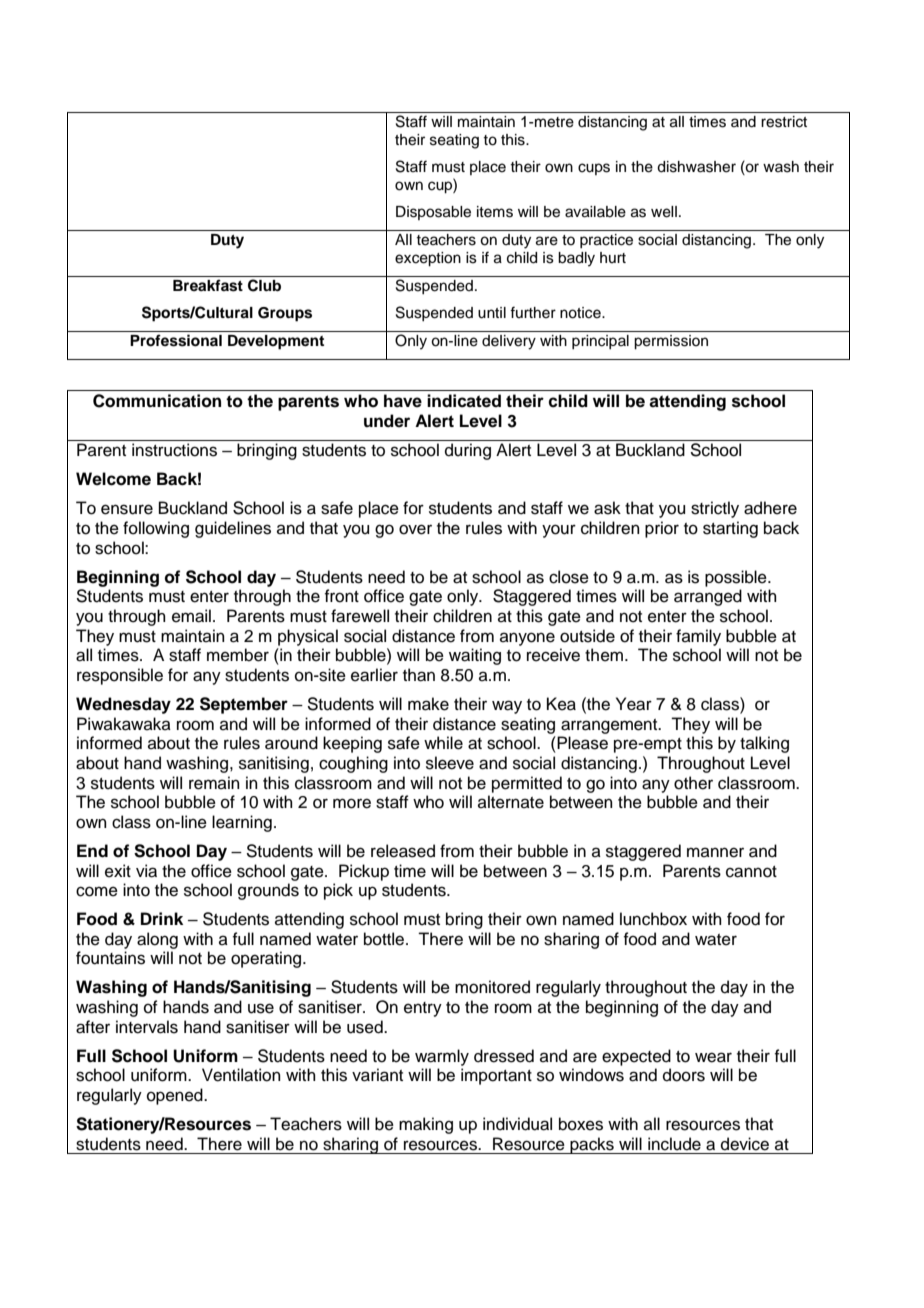 This screenshot has height=1308, width=924. What do you see at coordinates (671, 342) in the screenshot?
I see `permission` at bounding box center [671, 342].
